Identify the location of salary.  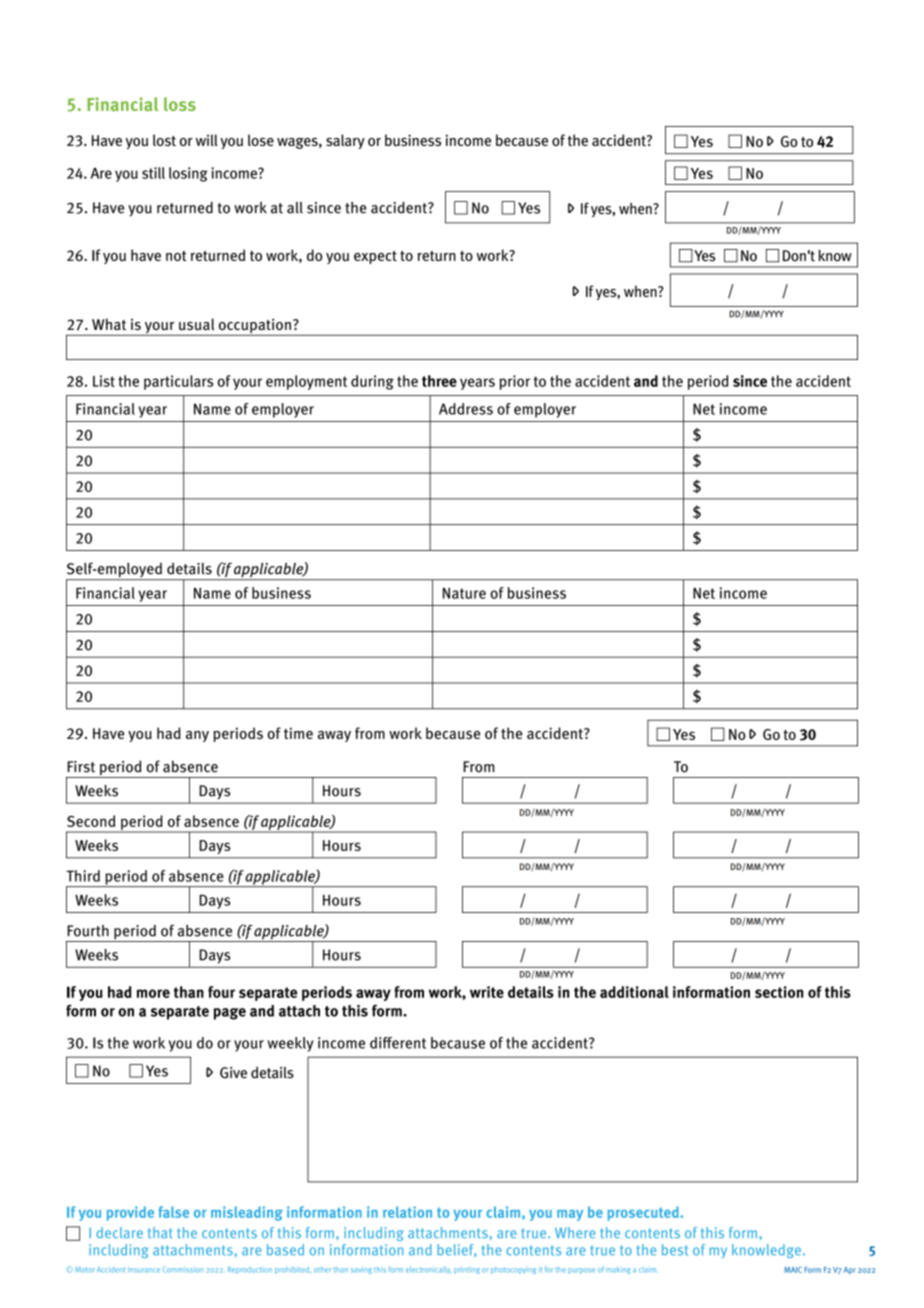
(345, 141).
